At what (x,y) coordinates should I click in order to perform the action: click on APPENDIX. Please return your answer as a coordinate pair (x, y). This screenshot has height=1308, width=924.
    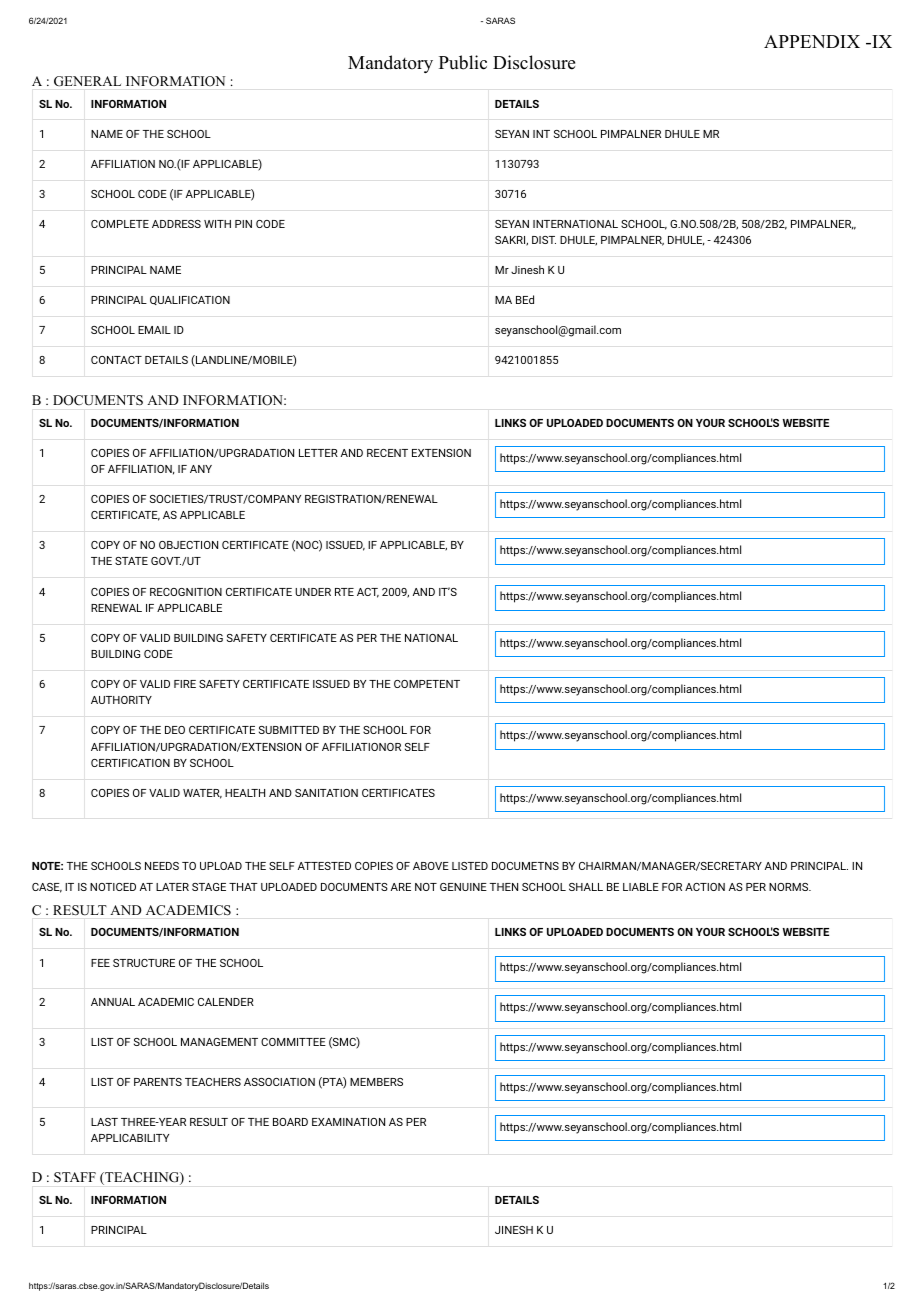
    Looking at the image, I should click on (812, 41).
